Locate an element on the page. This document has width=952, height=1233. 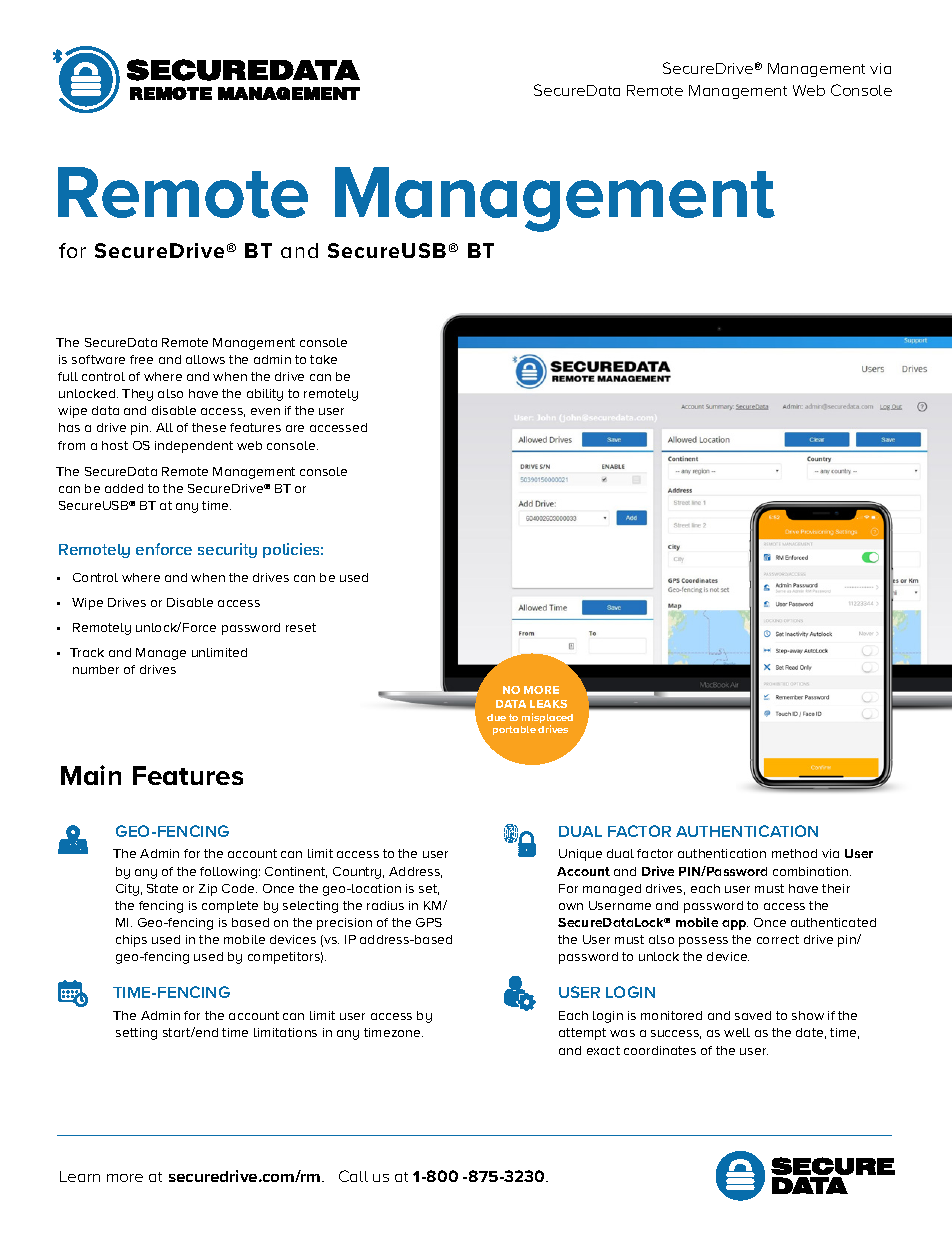
method is located at coordinates (794, 853).
